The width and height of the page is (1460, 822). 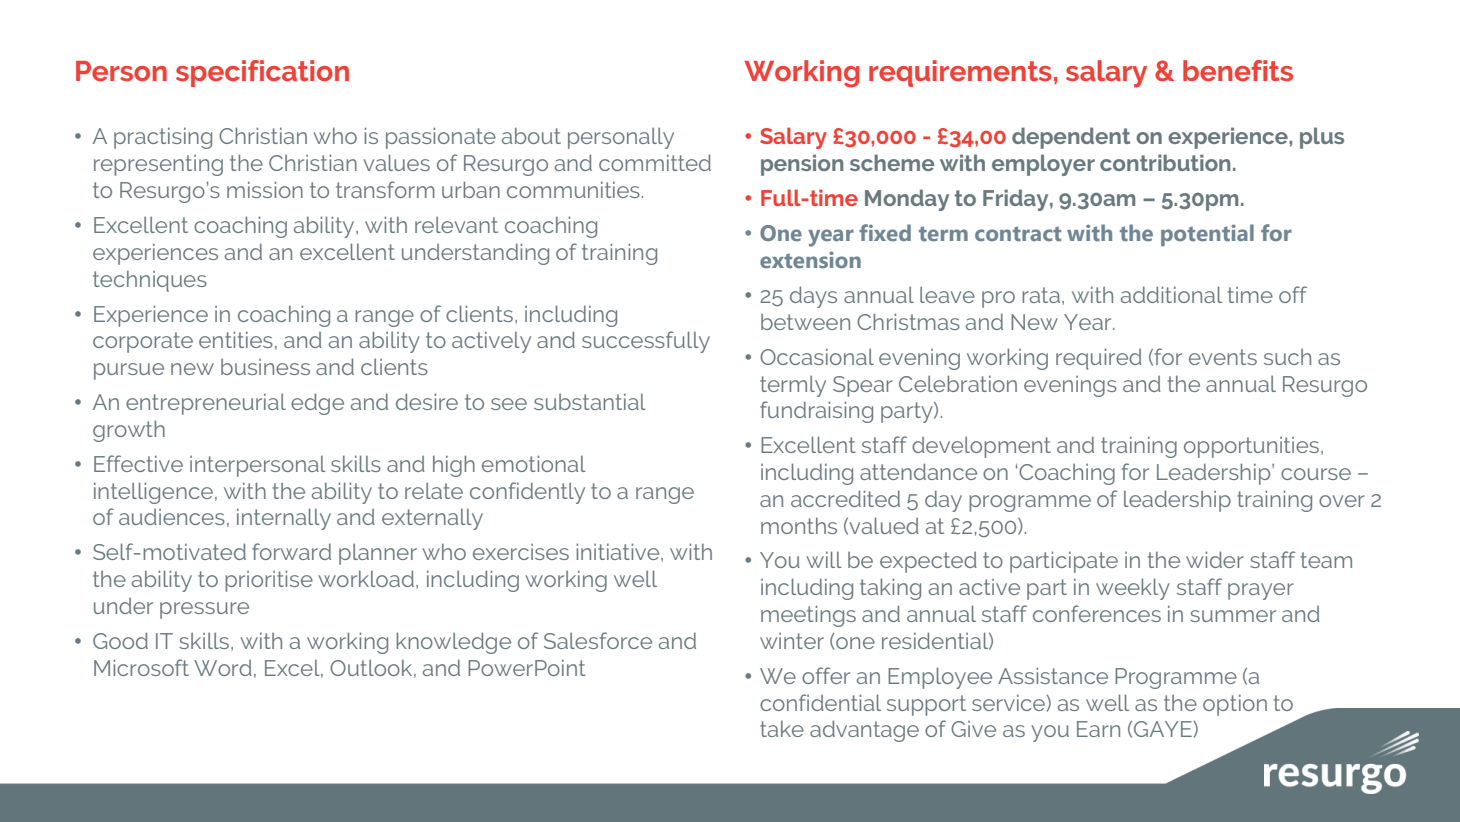 What do you see at coordinates (1215, 559) in the page?
I see `wider` at bounding box center [1215, 559].
